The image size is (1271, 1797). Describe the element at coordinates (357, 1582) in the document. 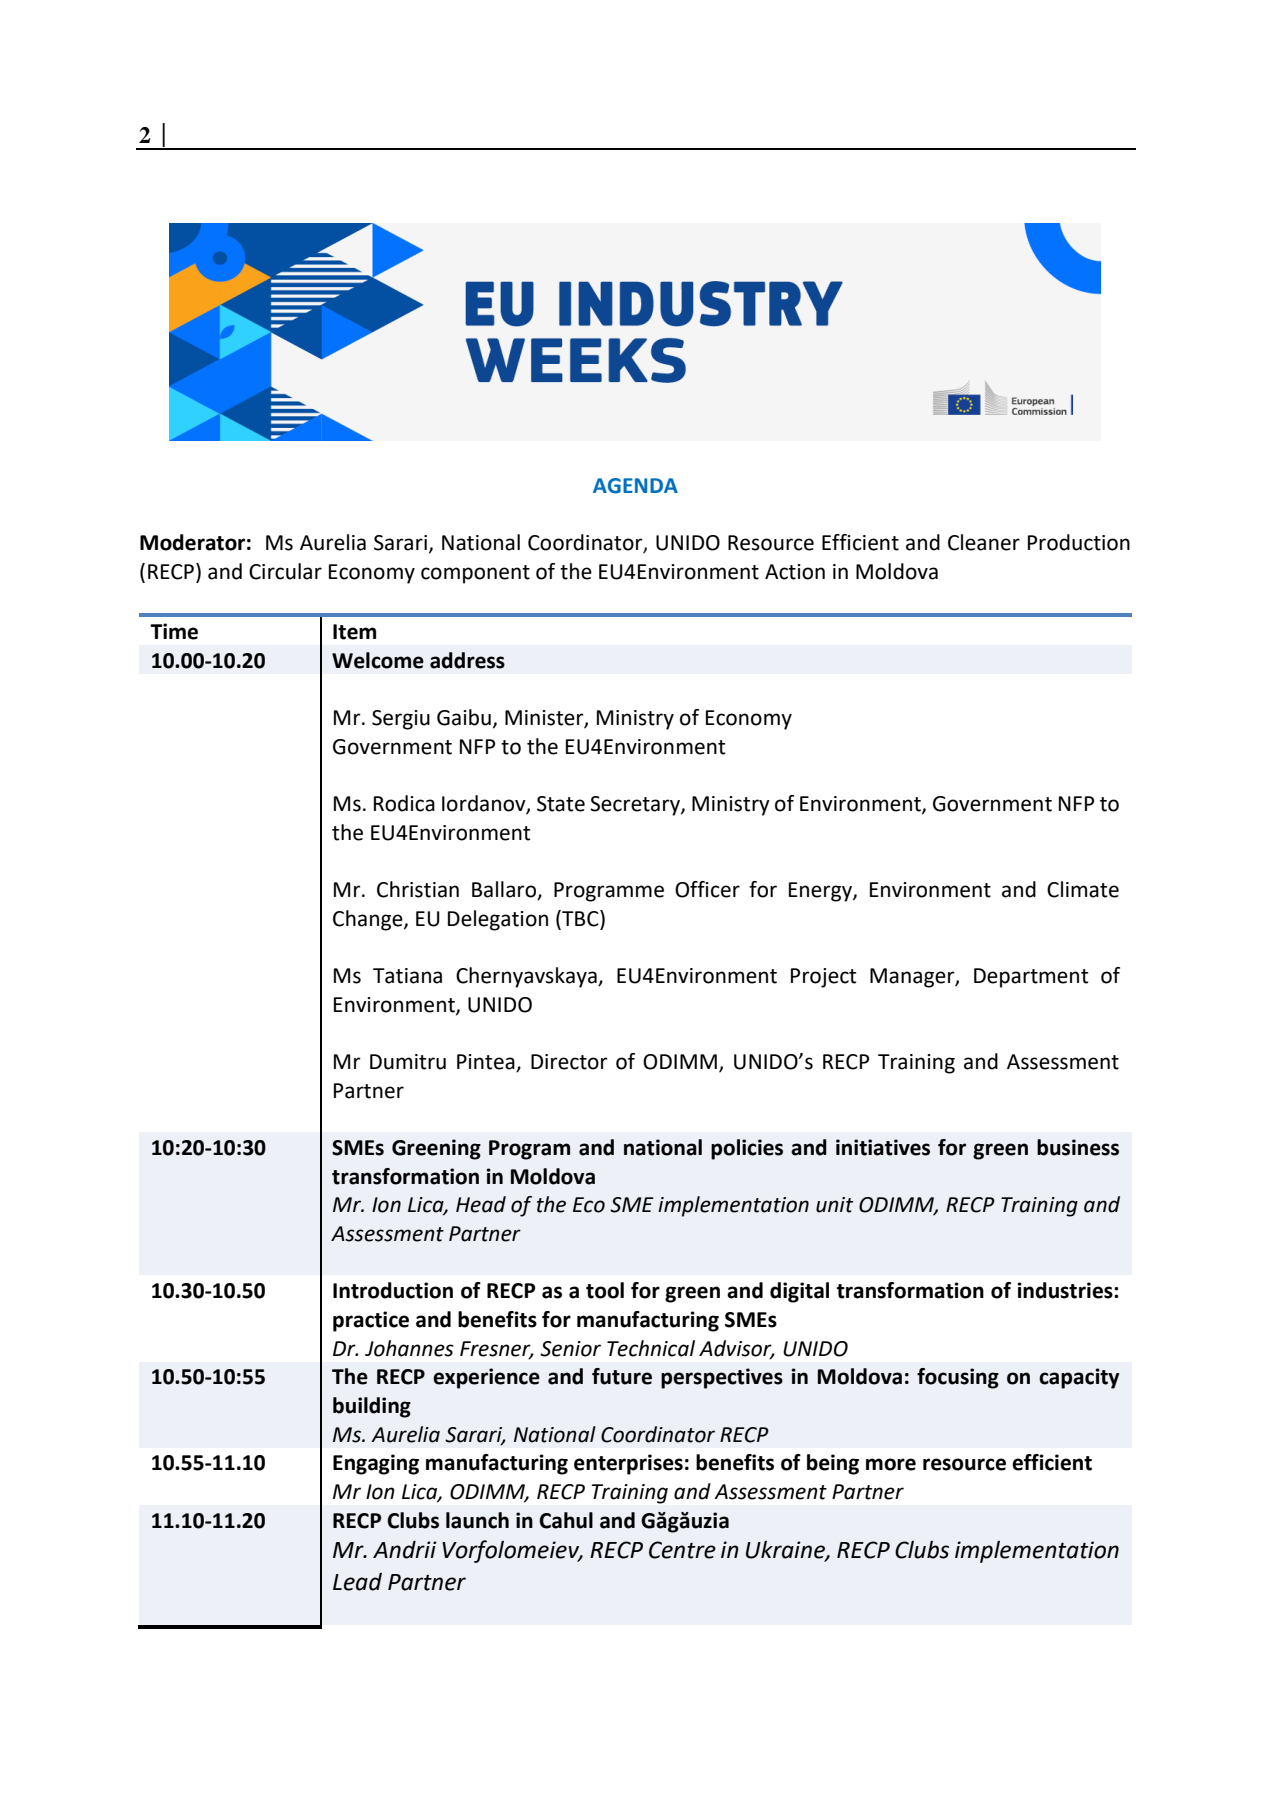

I see `Lead` at that location.
